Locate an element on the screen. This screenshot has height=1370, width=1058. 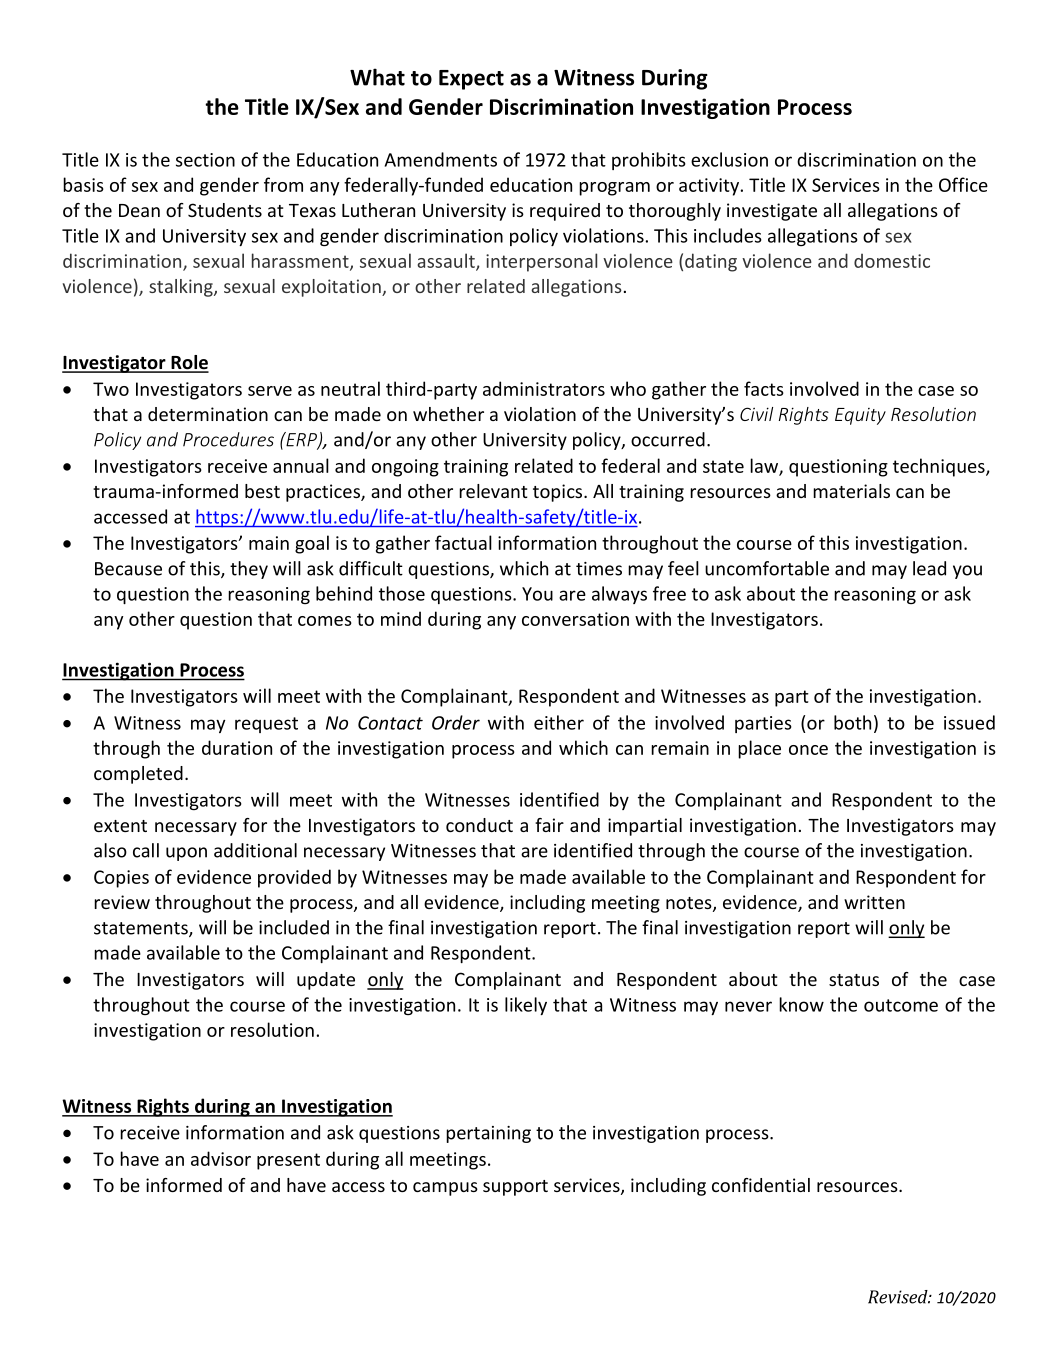
advisor is located at coordinates (221, 1158).
